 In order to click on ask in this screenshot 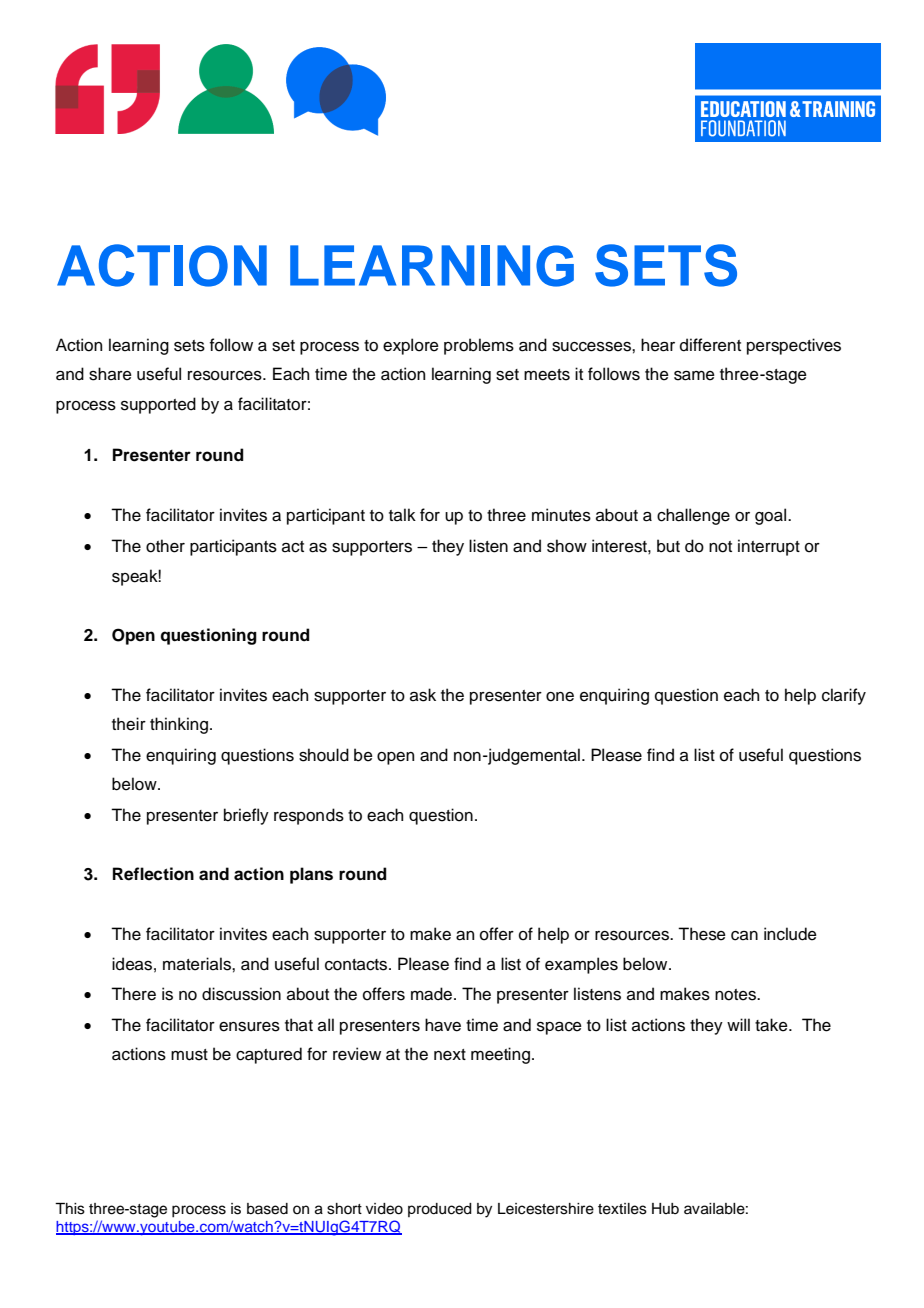, I will do `click(423, 695)`.
